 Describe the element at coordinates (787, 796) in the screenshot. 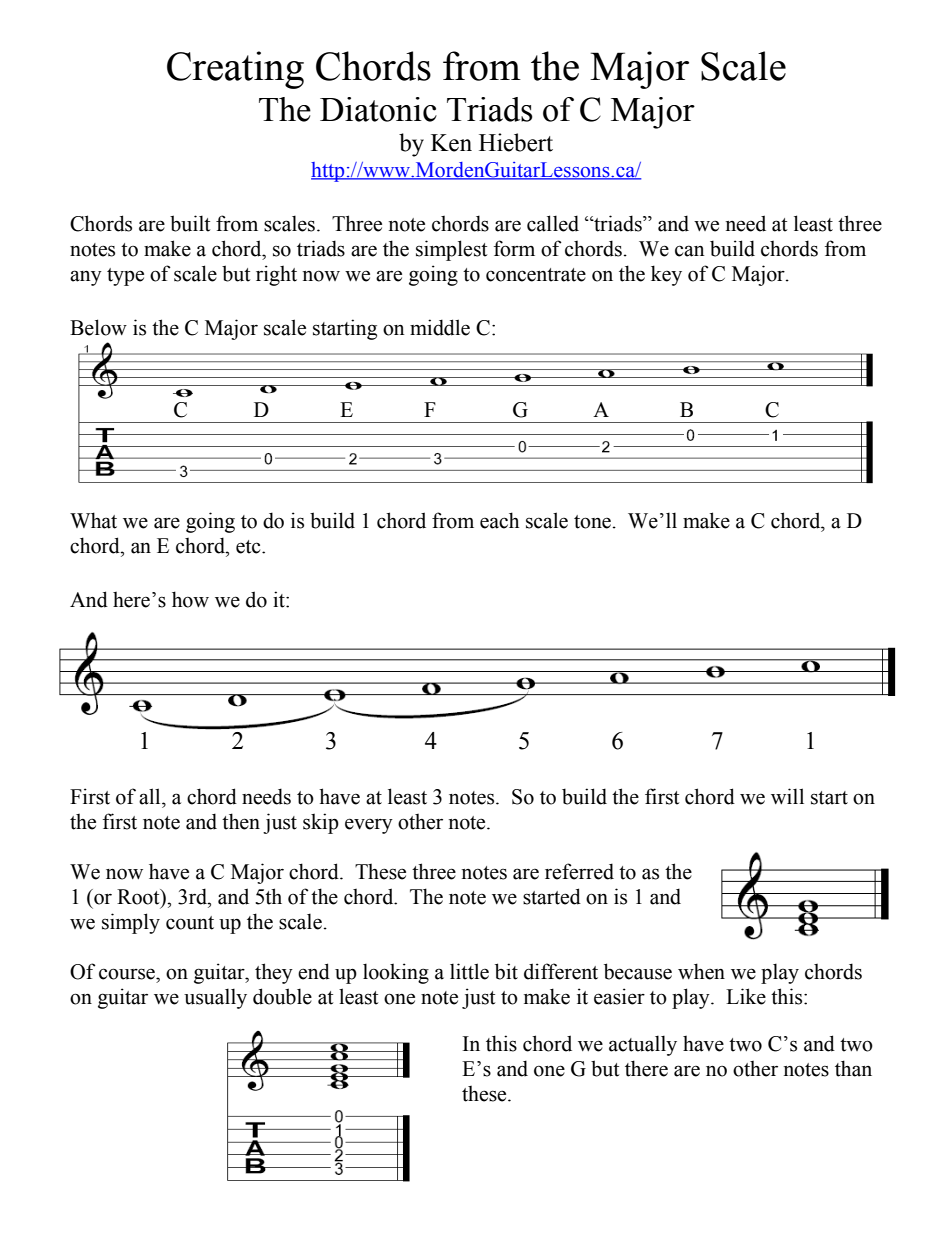

I see `will` at that location.
